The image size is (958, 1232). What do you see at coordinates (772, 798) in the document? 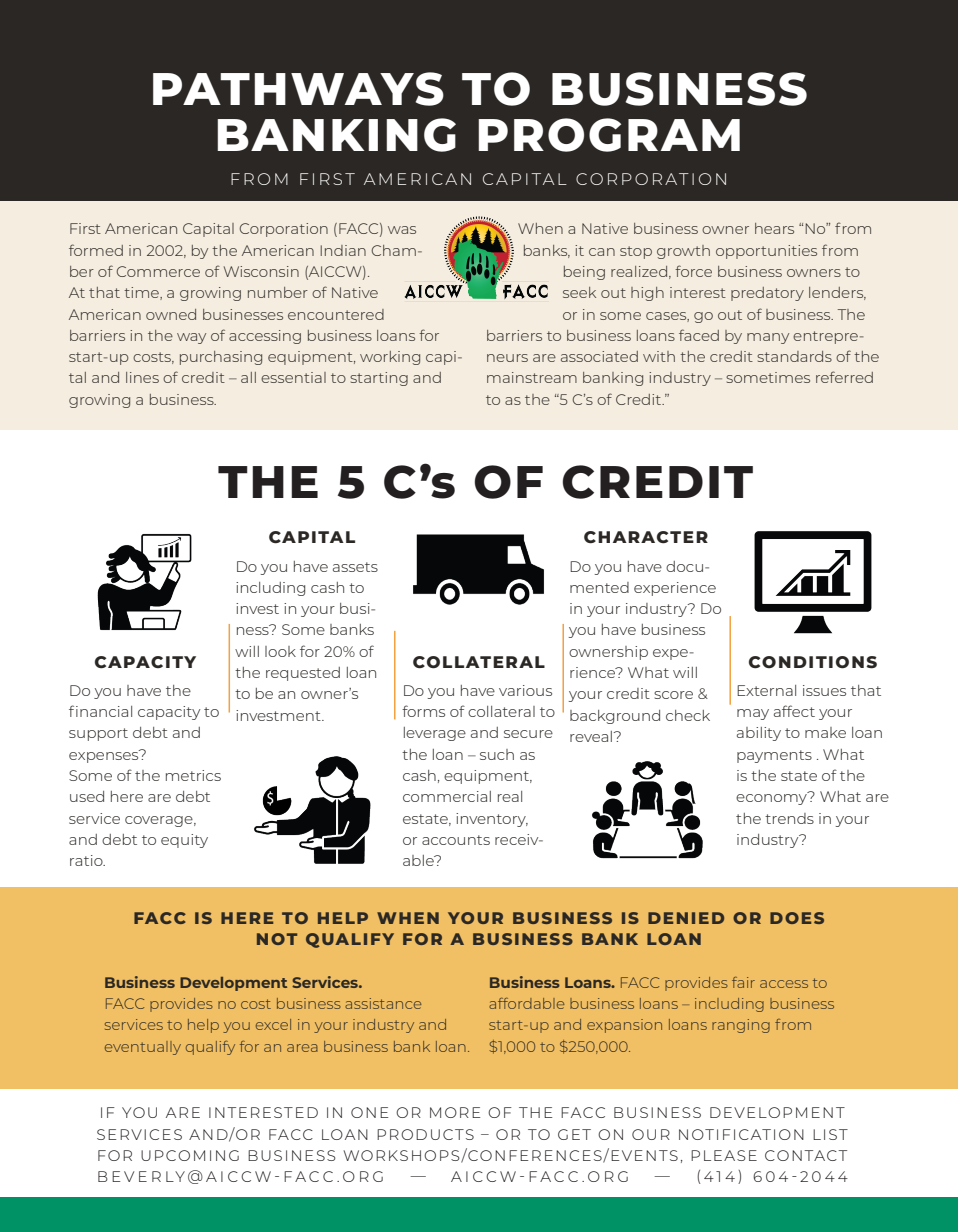
I see `economy` at bounding box center [772, 798].
